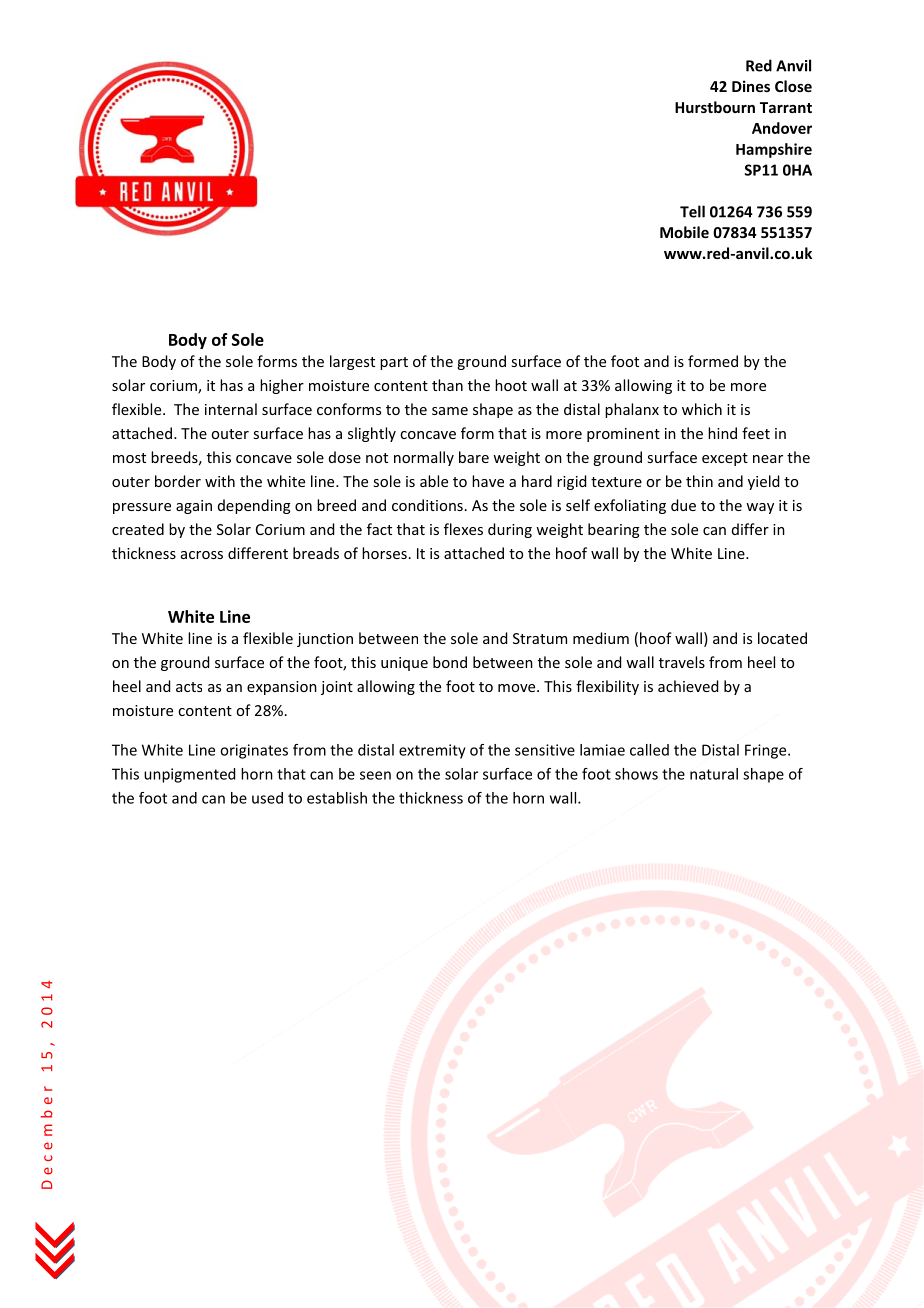  Describe the element at coordinates (352, 362) in the screenshot. I see `largest` at that location.
